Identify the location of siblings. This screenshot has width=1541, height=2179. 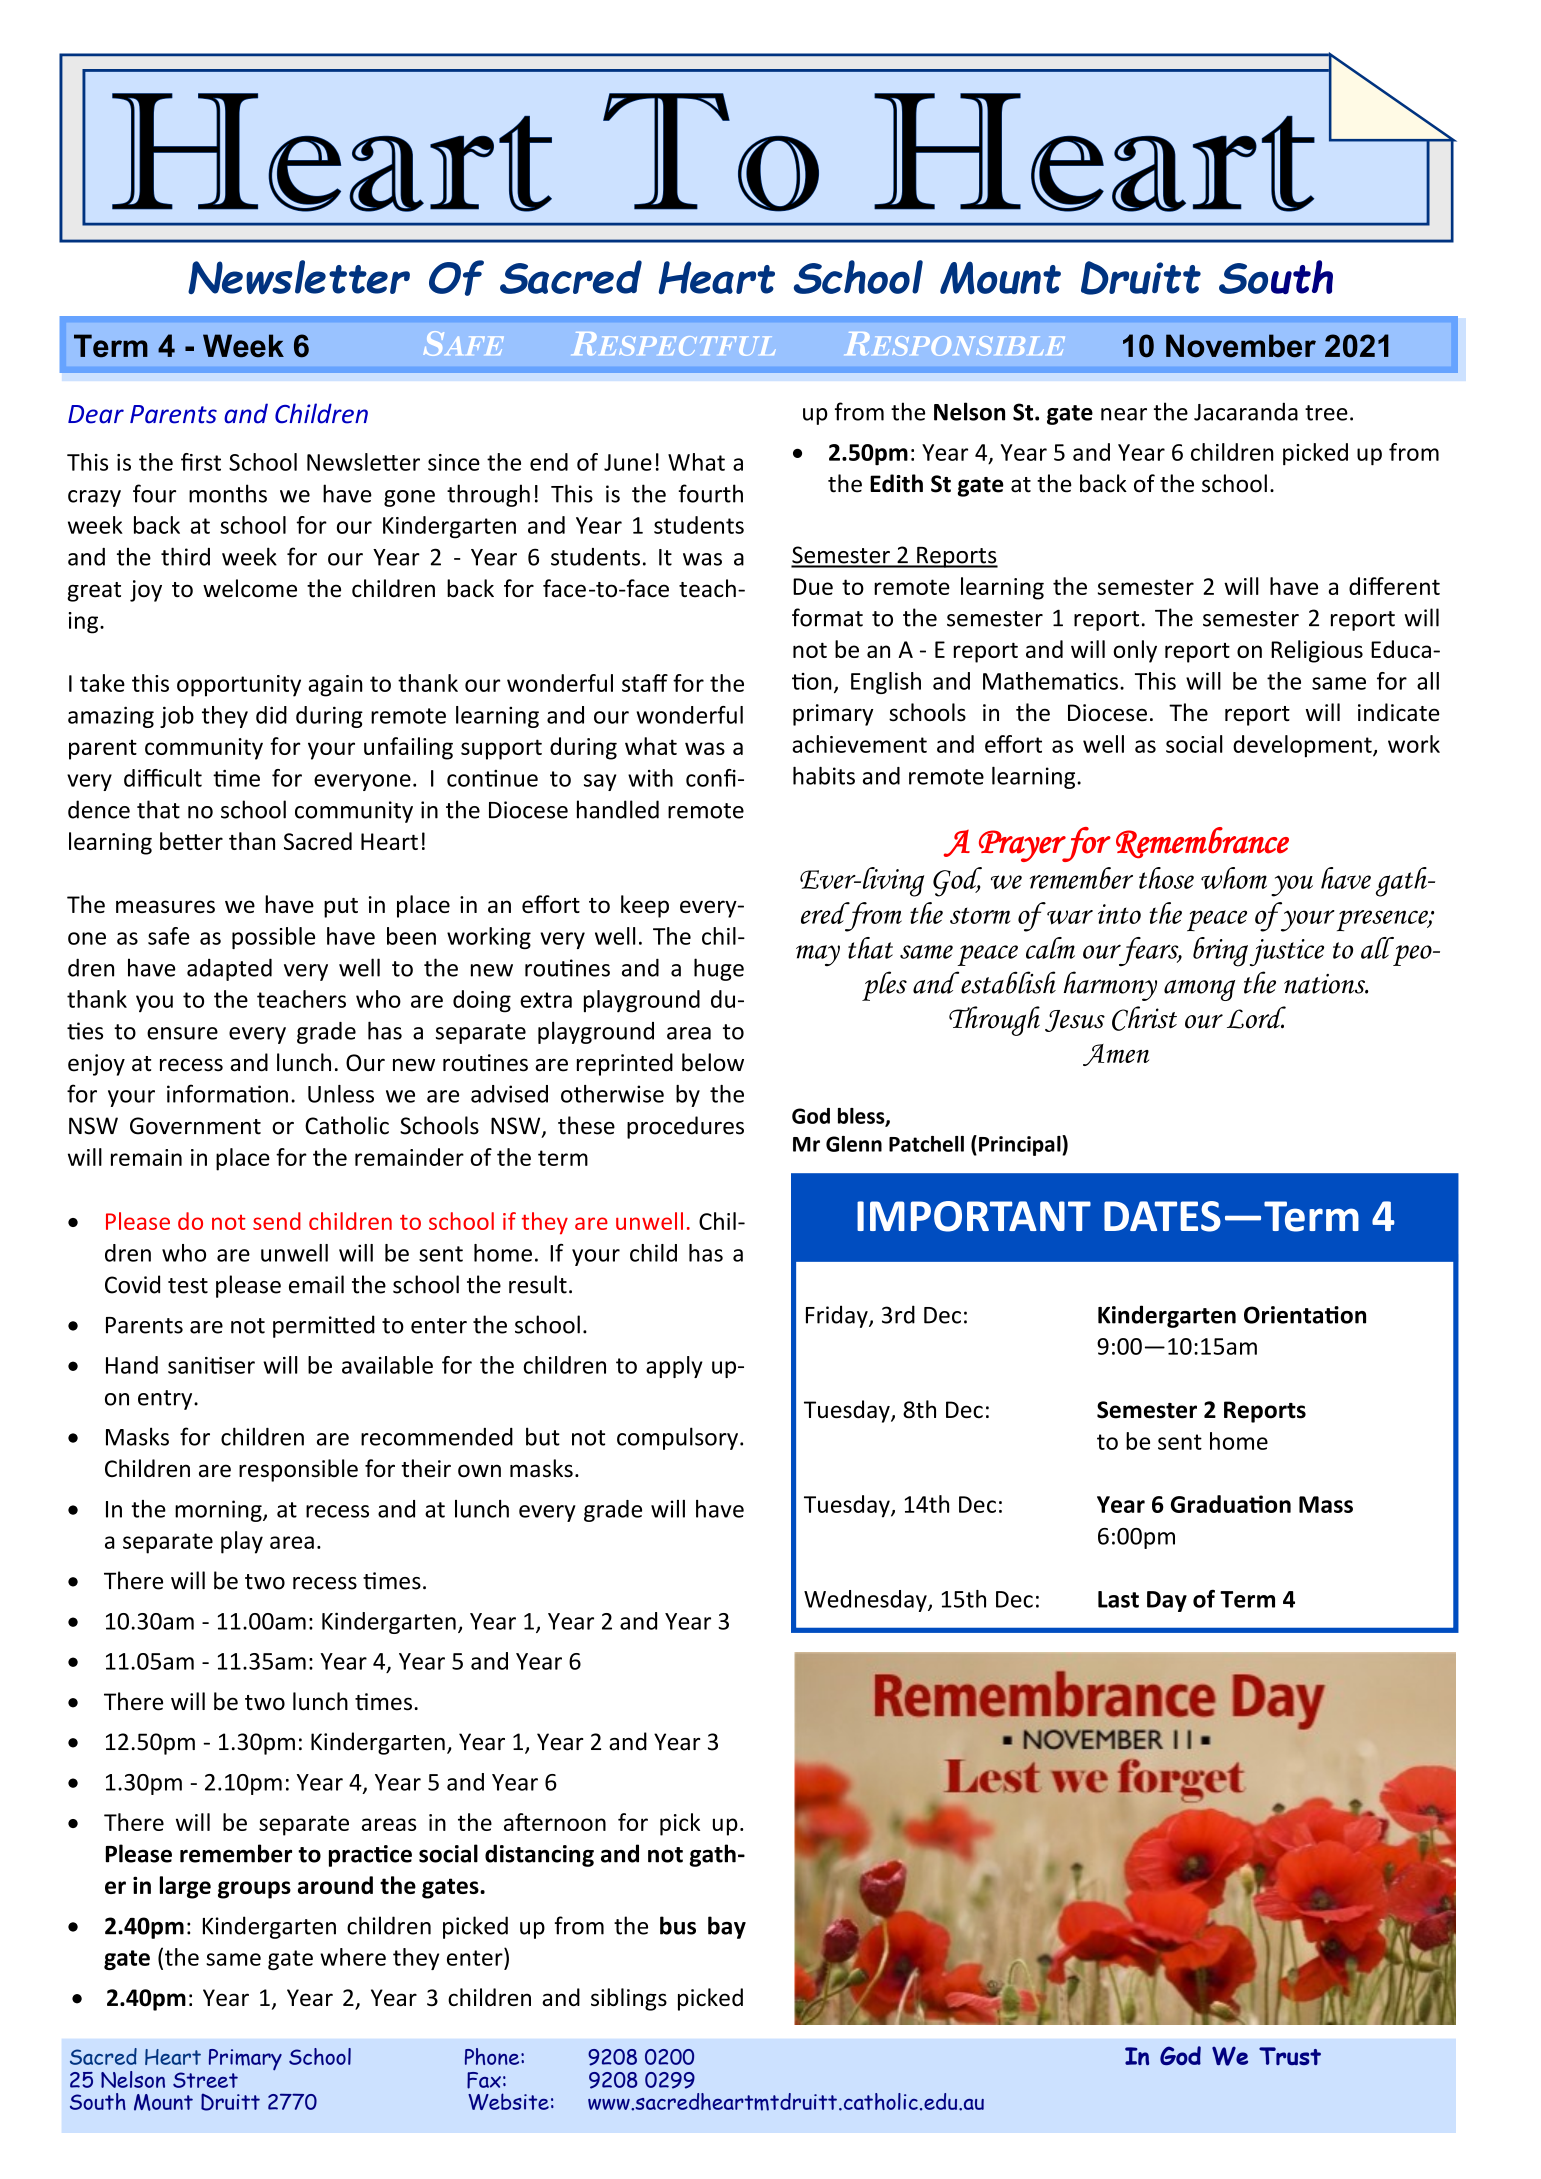
(629, 1999).
